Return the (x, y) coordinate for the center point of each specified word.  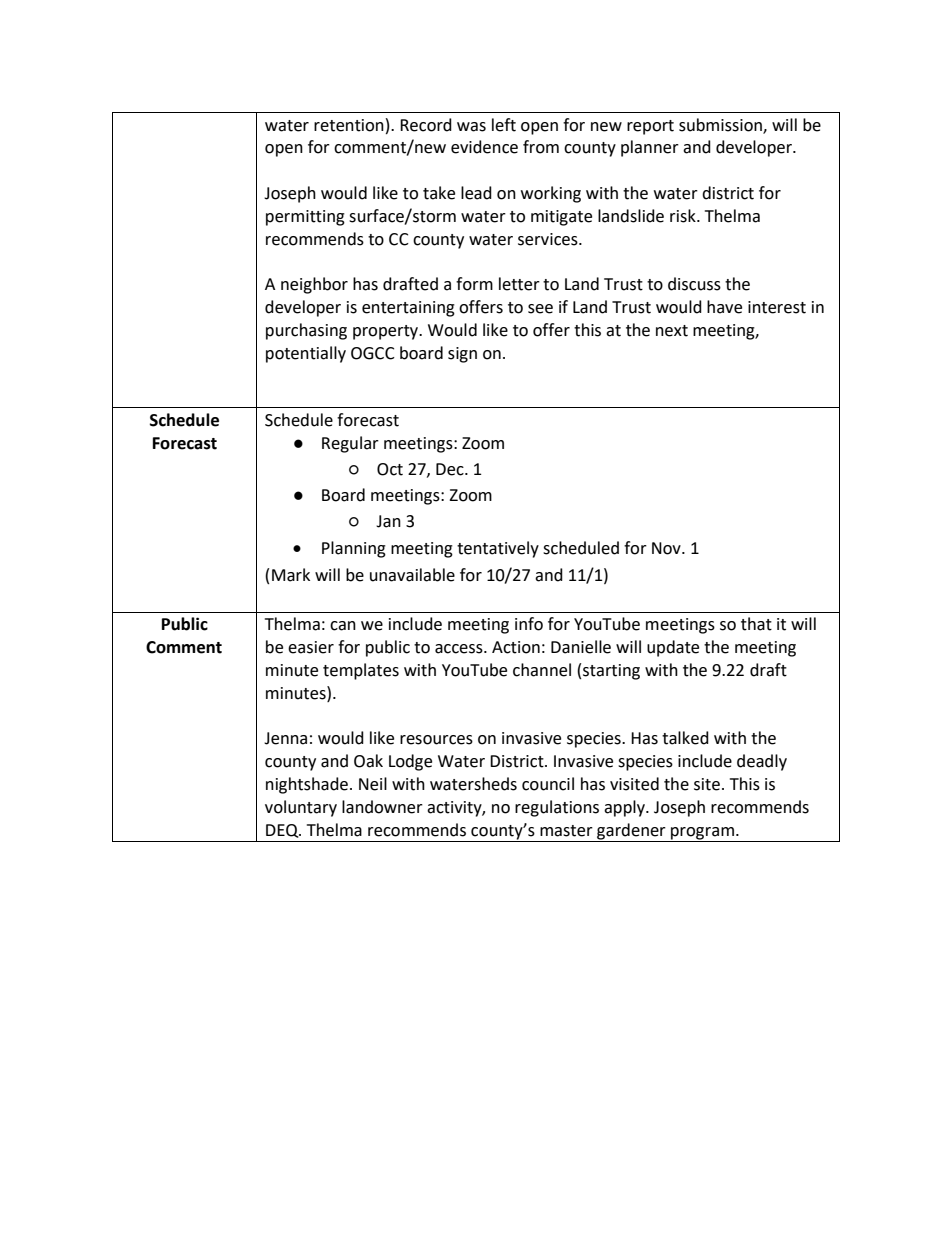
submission (721, 125)
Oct (390, 469)
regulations (557, 808)
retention (349, 125)
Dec (451, 469)
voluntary (301, 808)
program (702, 834)
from (541, 147)
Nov (667, 548)
